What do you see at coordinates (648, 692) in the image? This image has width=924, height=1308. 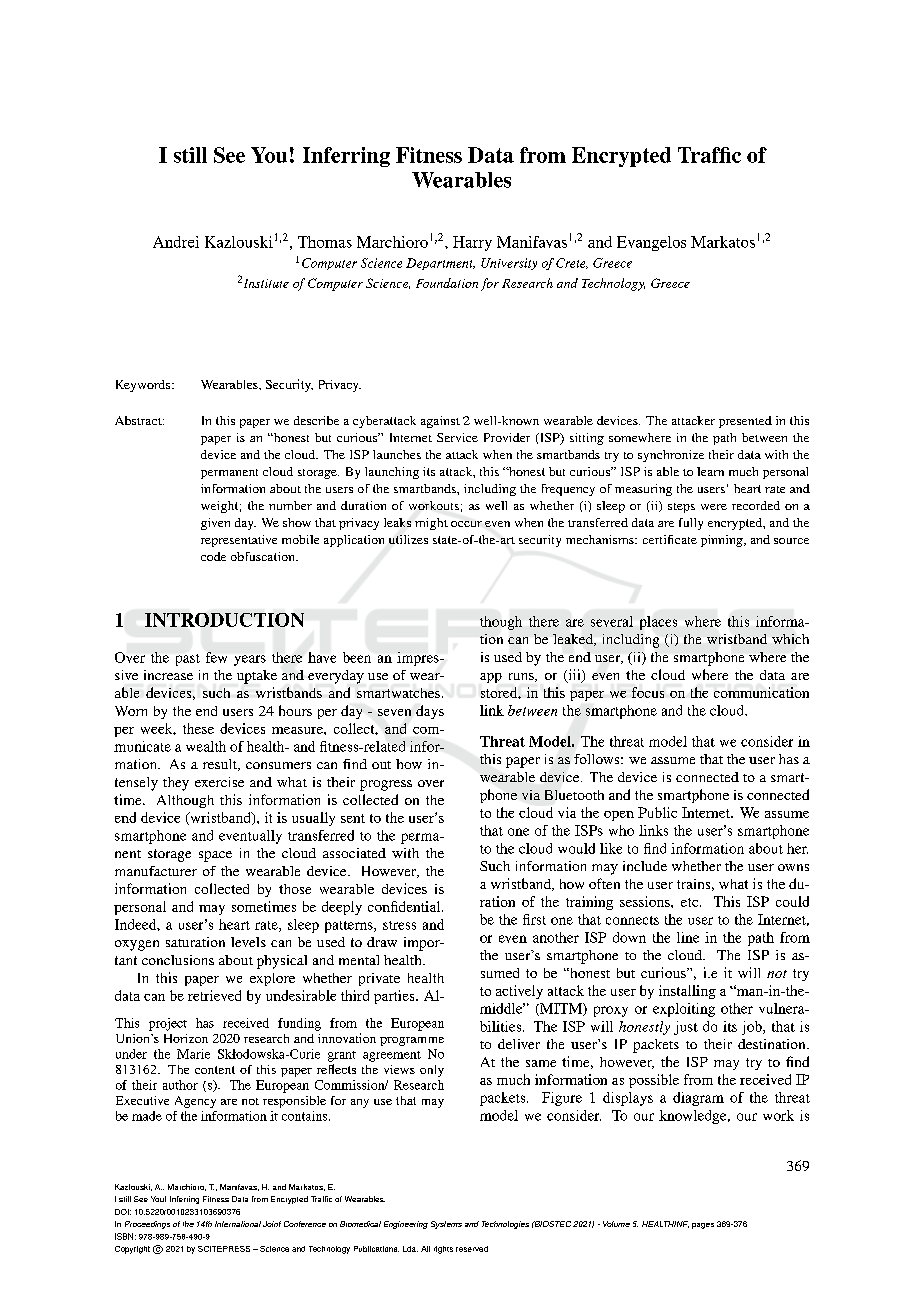 I see `focus` at bounding box center [648, 692].
